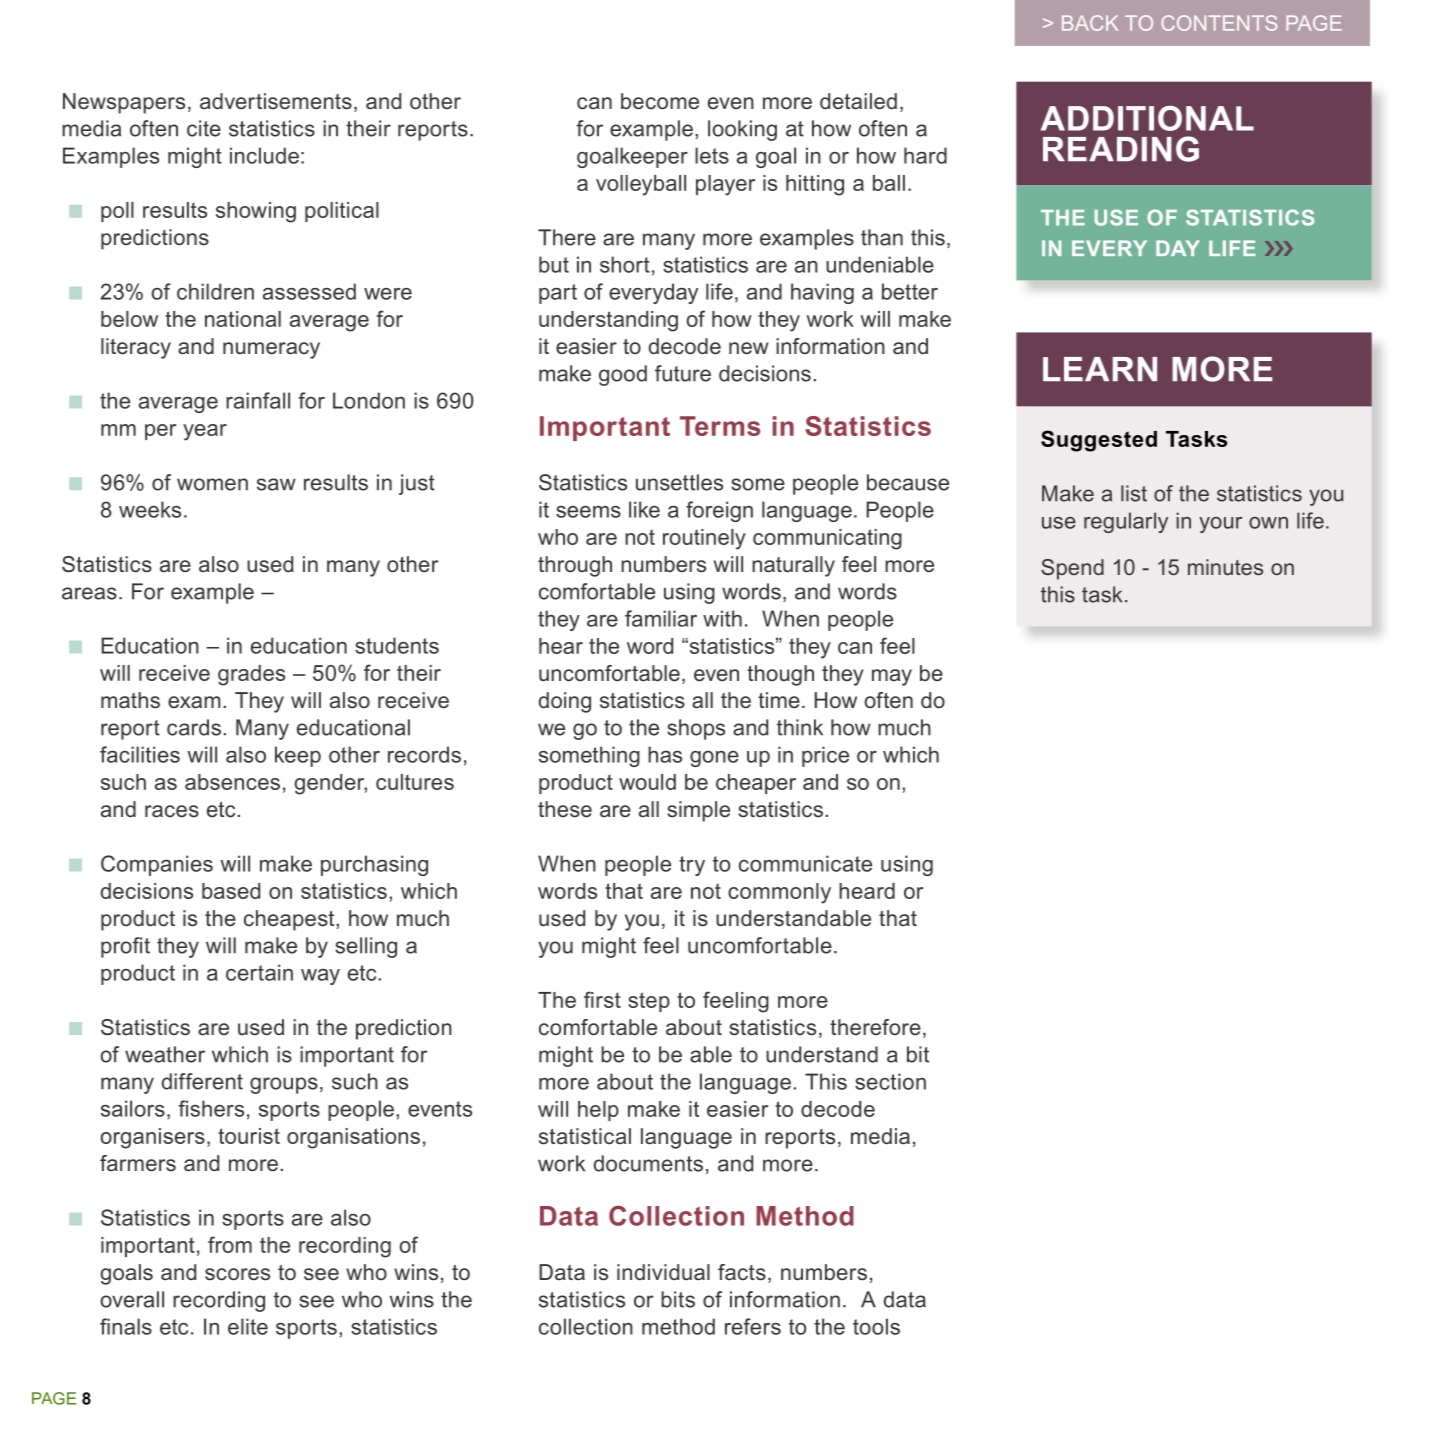  What do you see at coordinates (1090, 23) in the document?
I see `BACK` at bounding box center [1090, 23].
